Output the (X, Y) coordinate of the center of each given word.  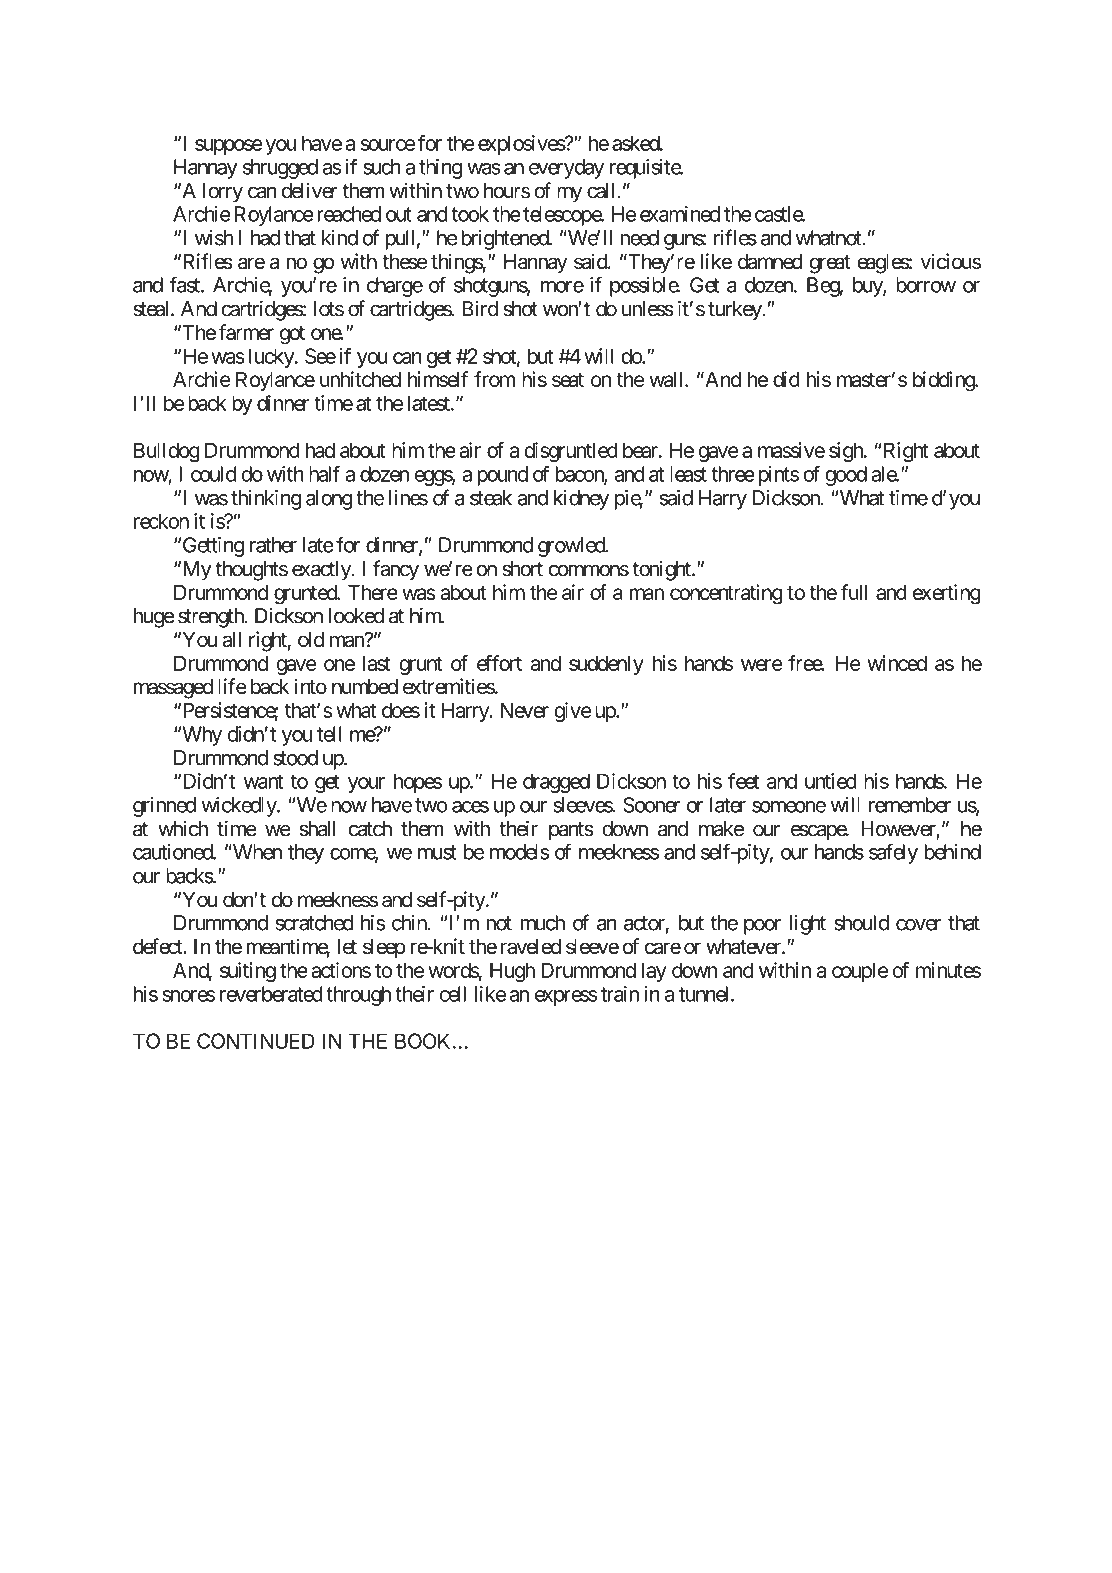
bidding (944, 381)
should (861, 923)
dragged (556, 783)
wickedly (239, 807)
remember (910, 805)
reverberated (271, 994)
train (620, 994)
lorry (223, 193)
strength (212, 618)
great (830, 264)
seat (568, 380)
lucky (272, 358)
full (854, 592)
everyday (566, 169)
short (522, 569)
